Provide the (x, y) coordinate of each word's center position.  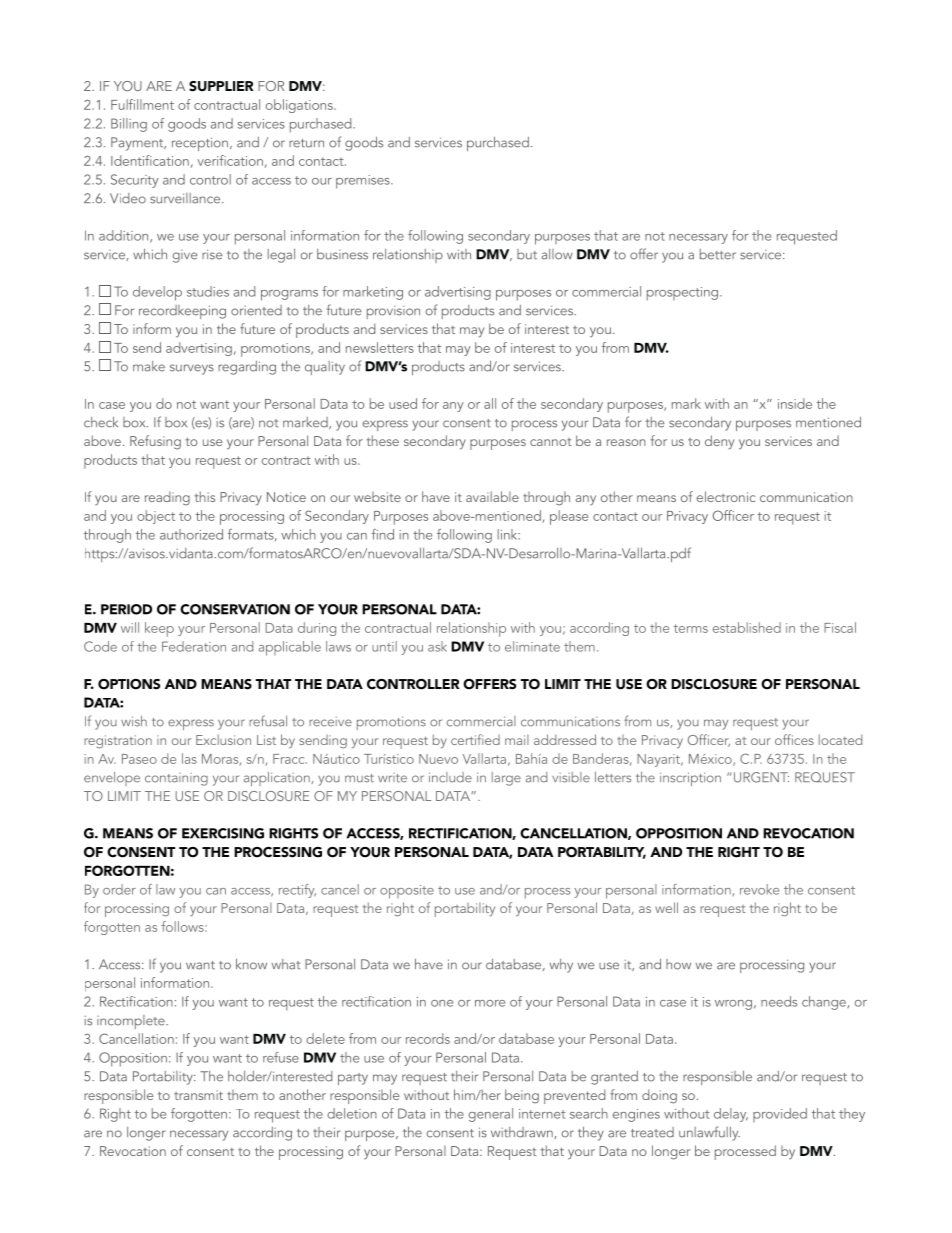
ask (437, 646)
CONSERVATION (235, 609)
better (718, 254)
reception (200, 144)
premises (364, 182)
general (491, 1115)
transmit (198, 1095)
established (747, 627)
